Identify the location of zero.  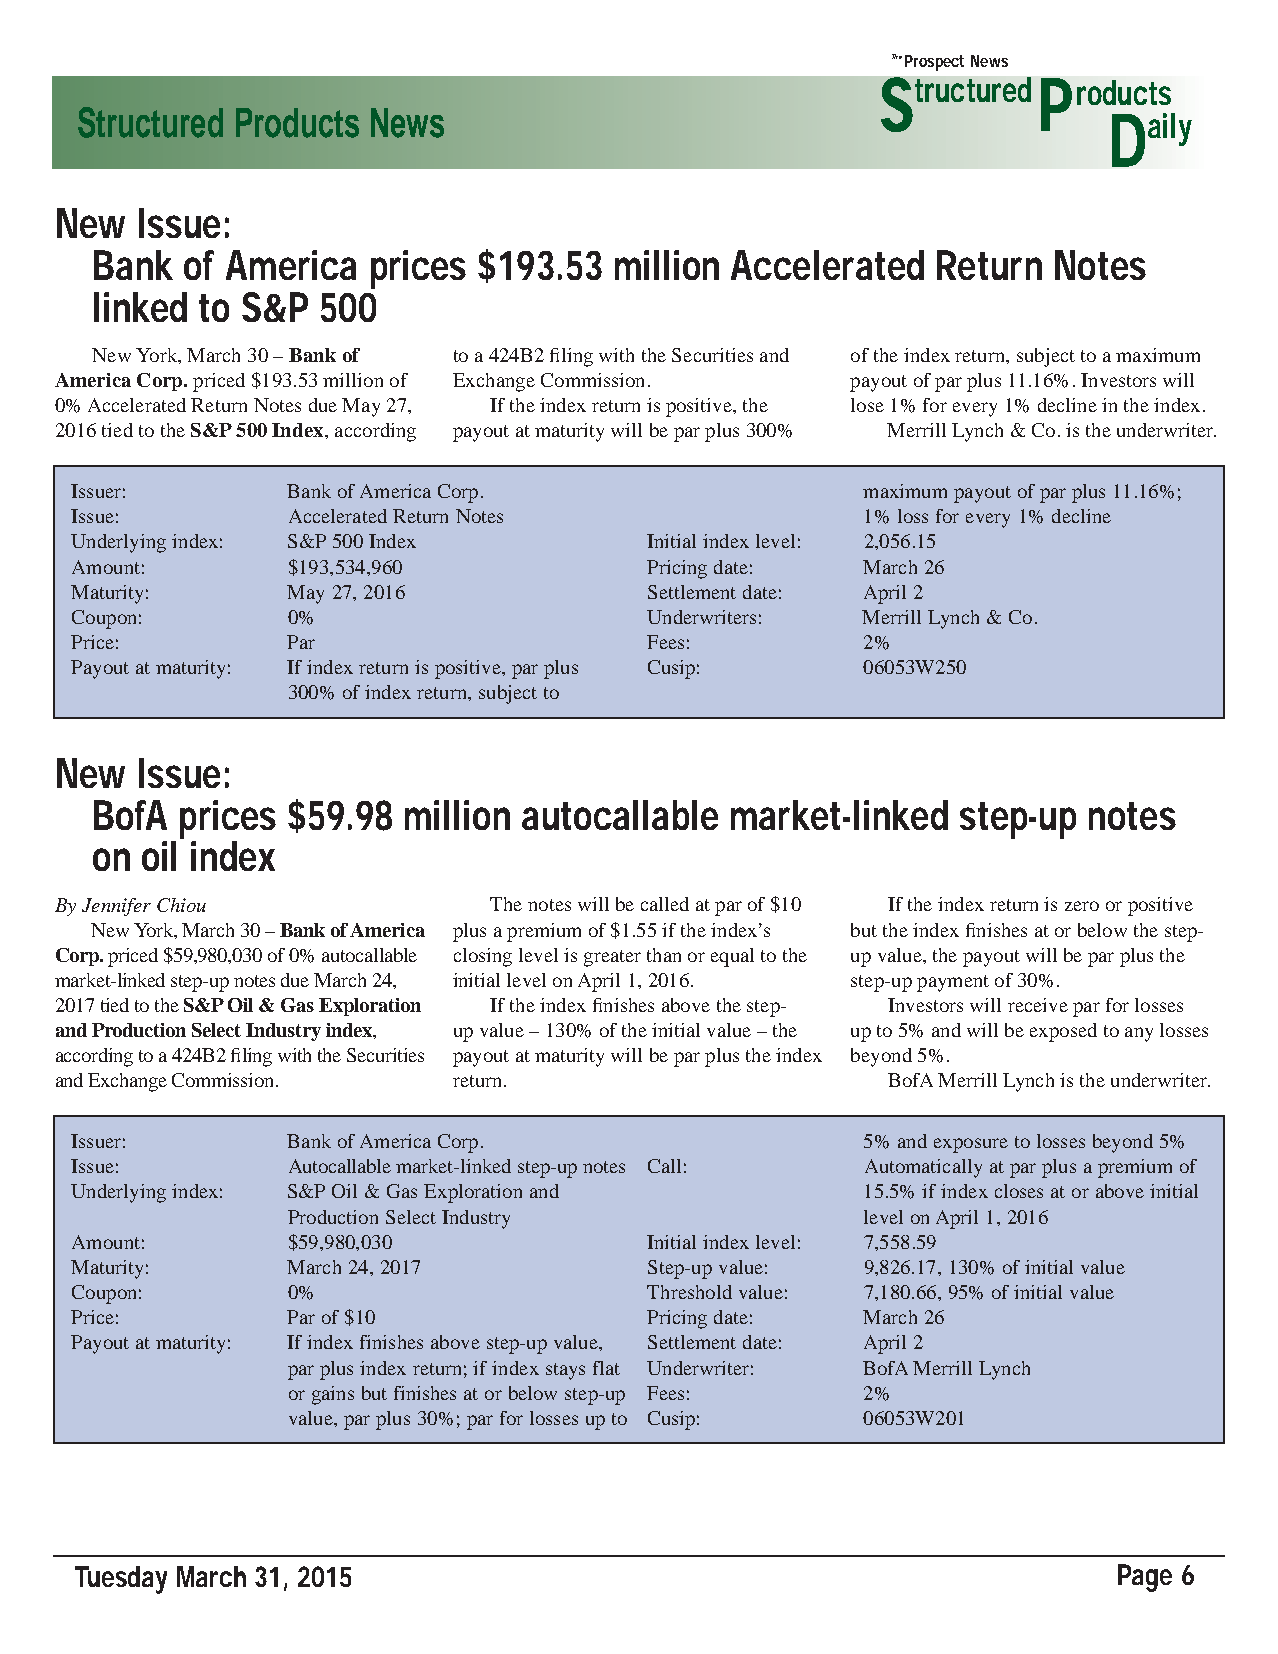
(1082, 906).
